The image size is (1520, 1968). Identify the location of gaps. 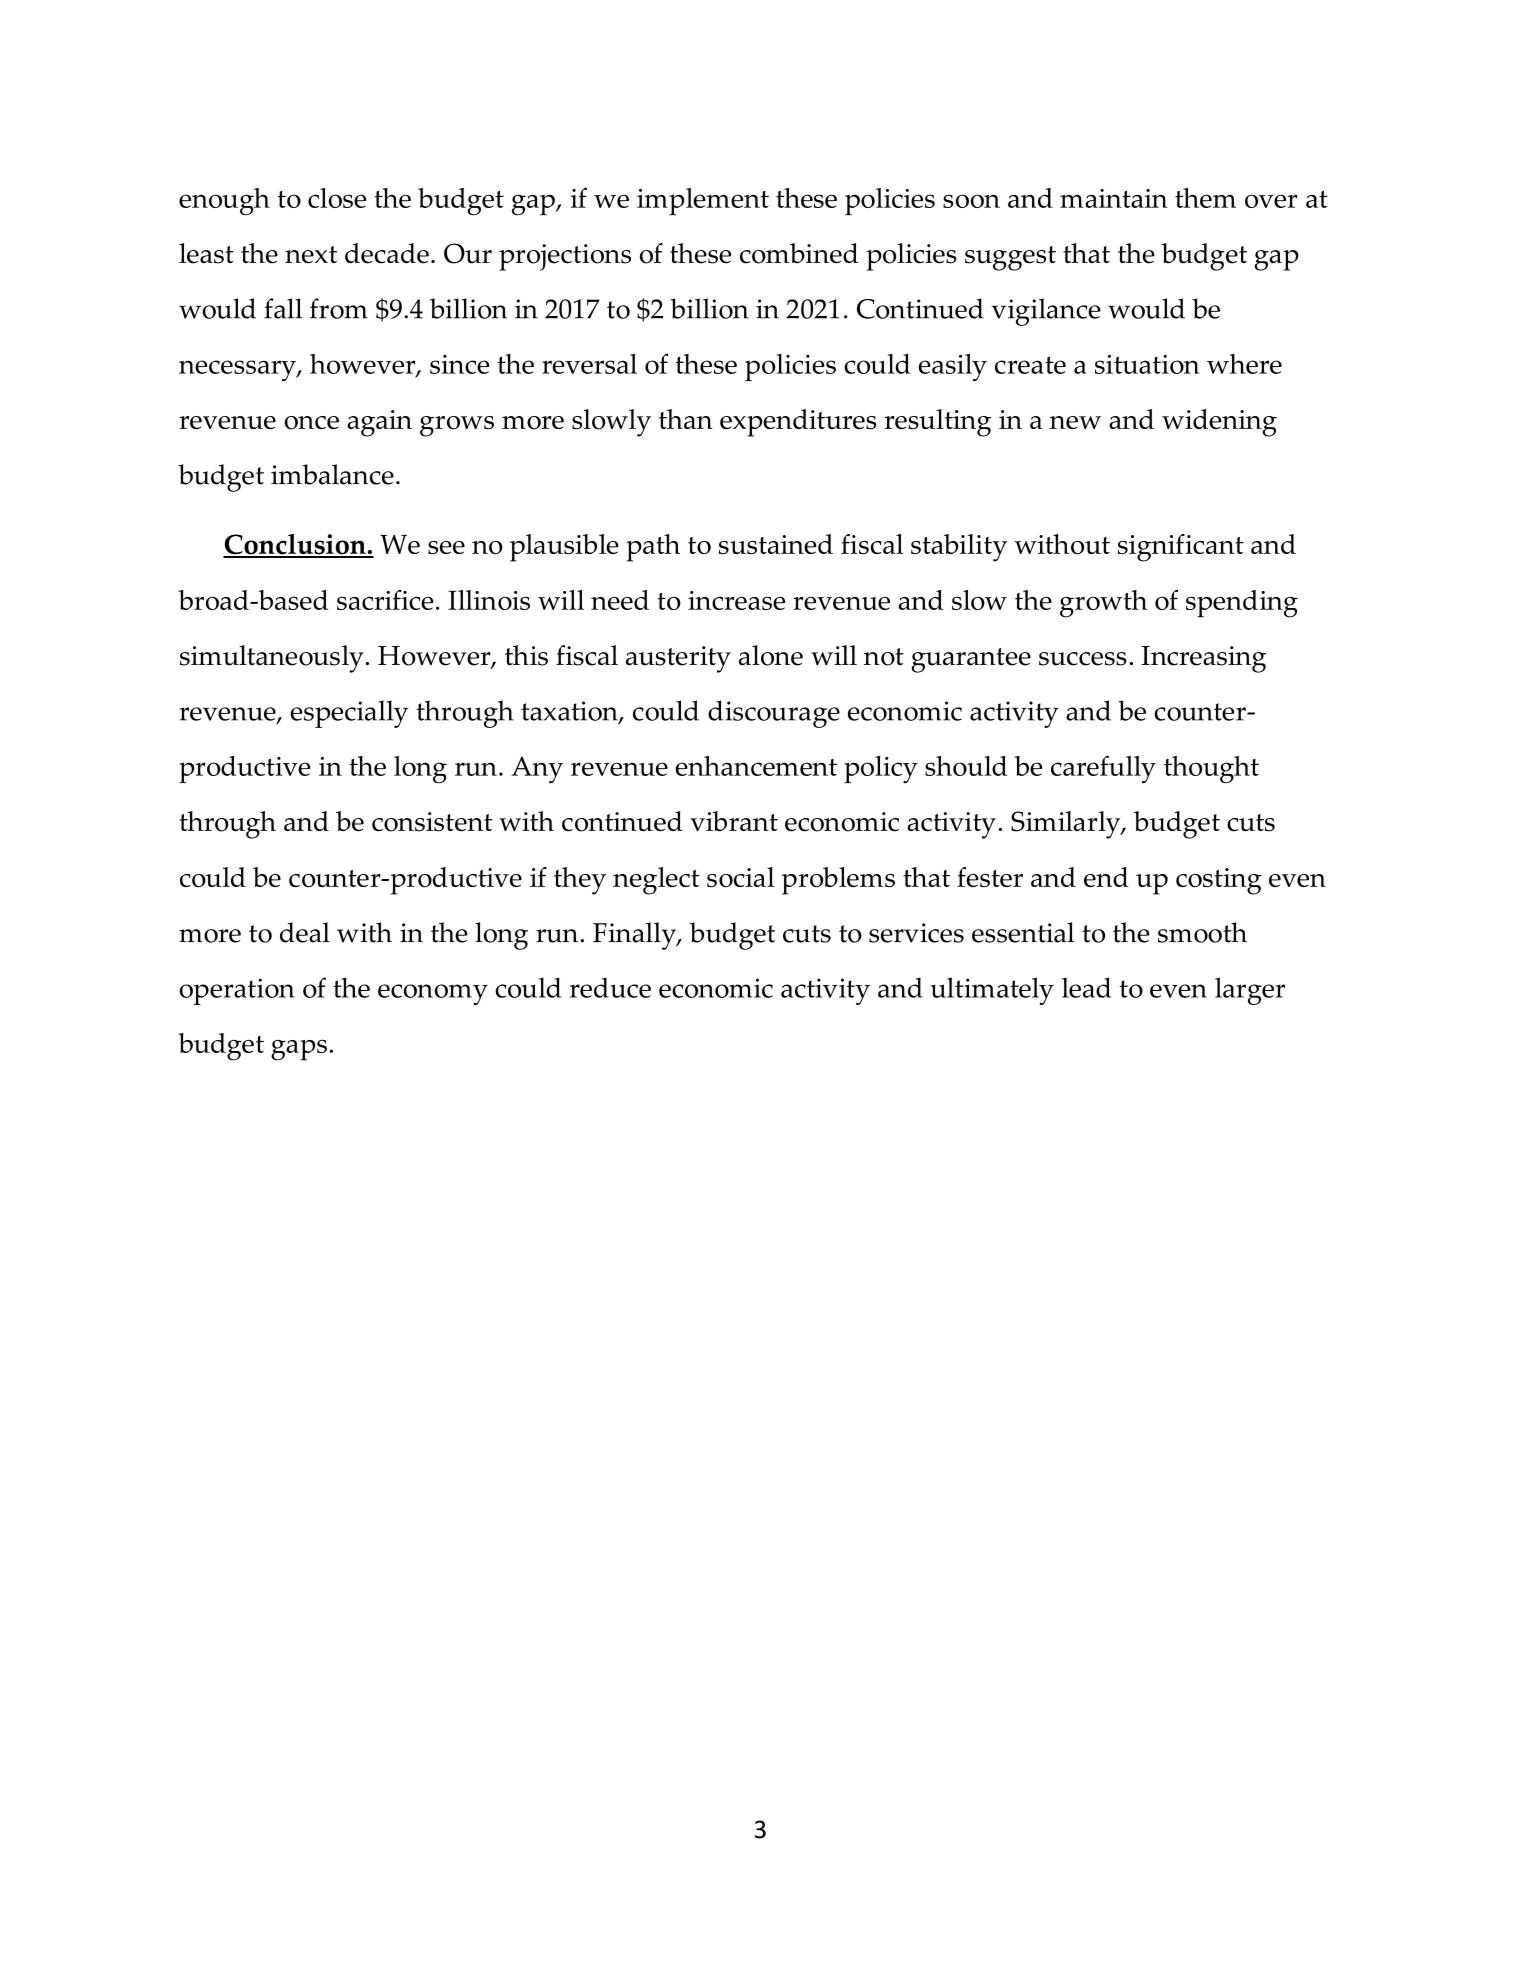
(299, 1050).
